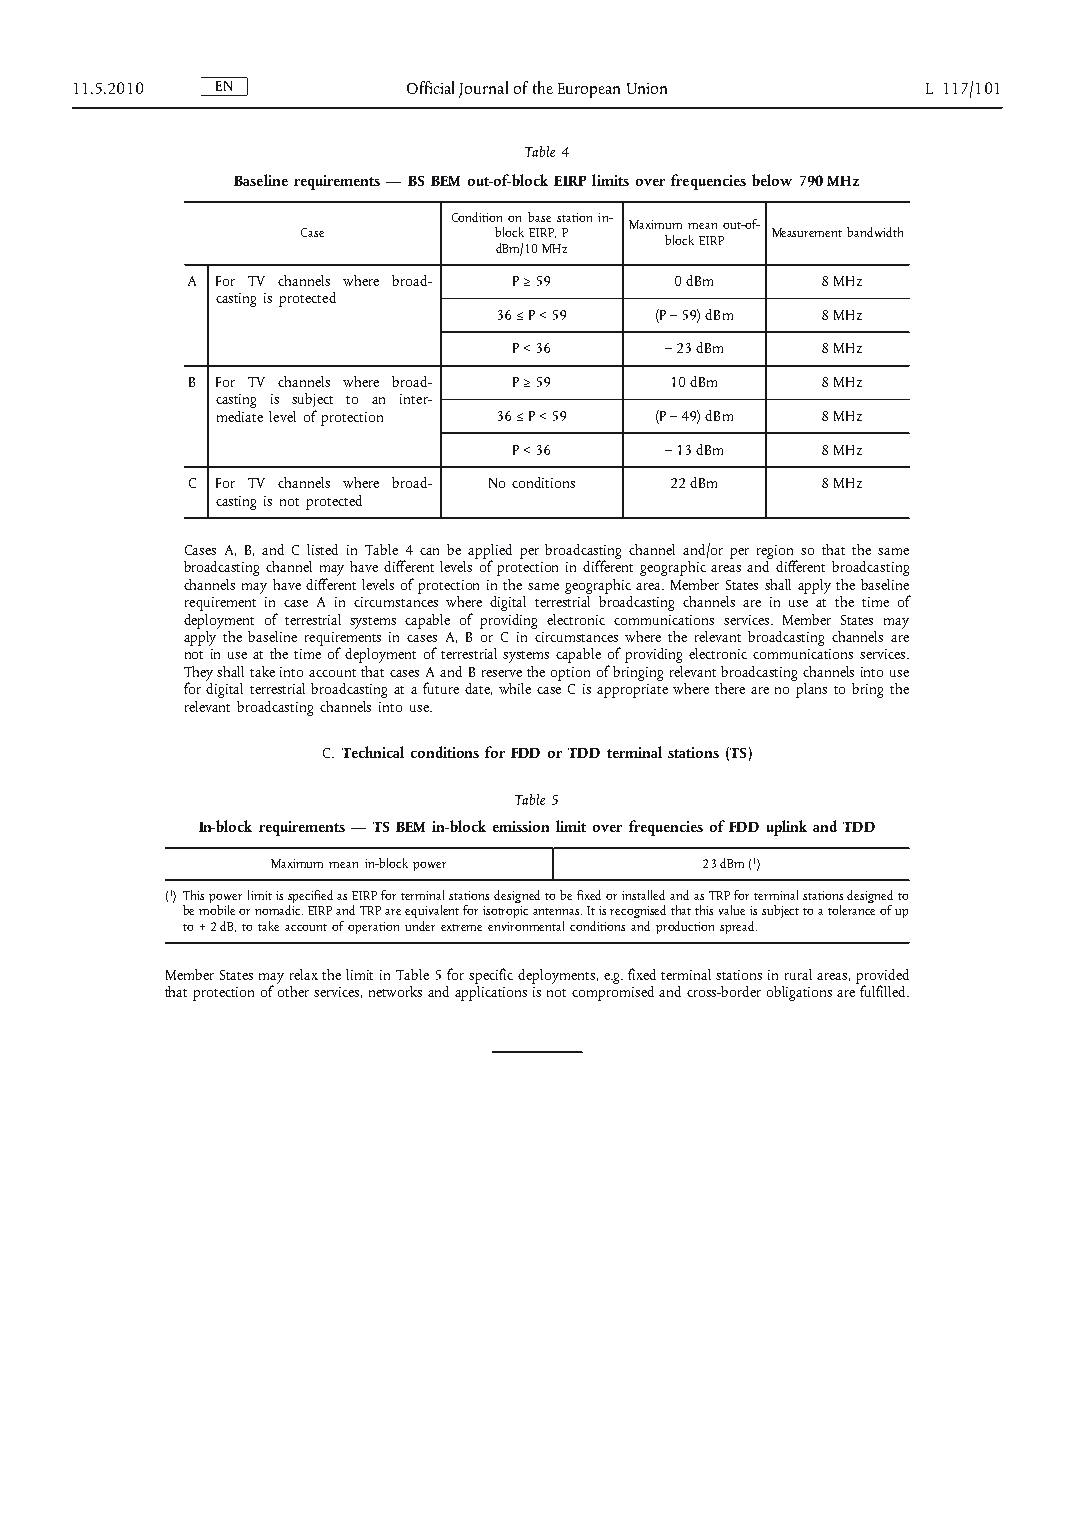 This page has width=1082, height=1530. What do you see at coordinates (589, 90) in the page?
I see `European` at bounding box center [589, 90].
